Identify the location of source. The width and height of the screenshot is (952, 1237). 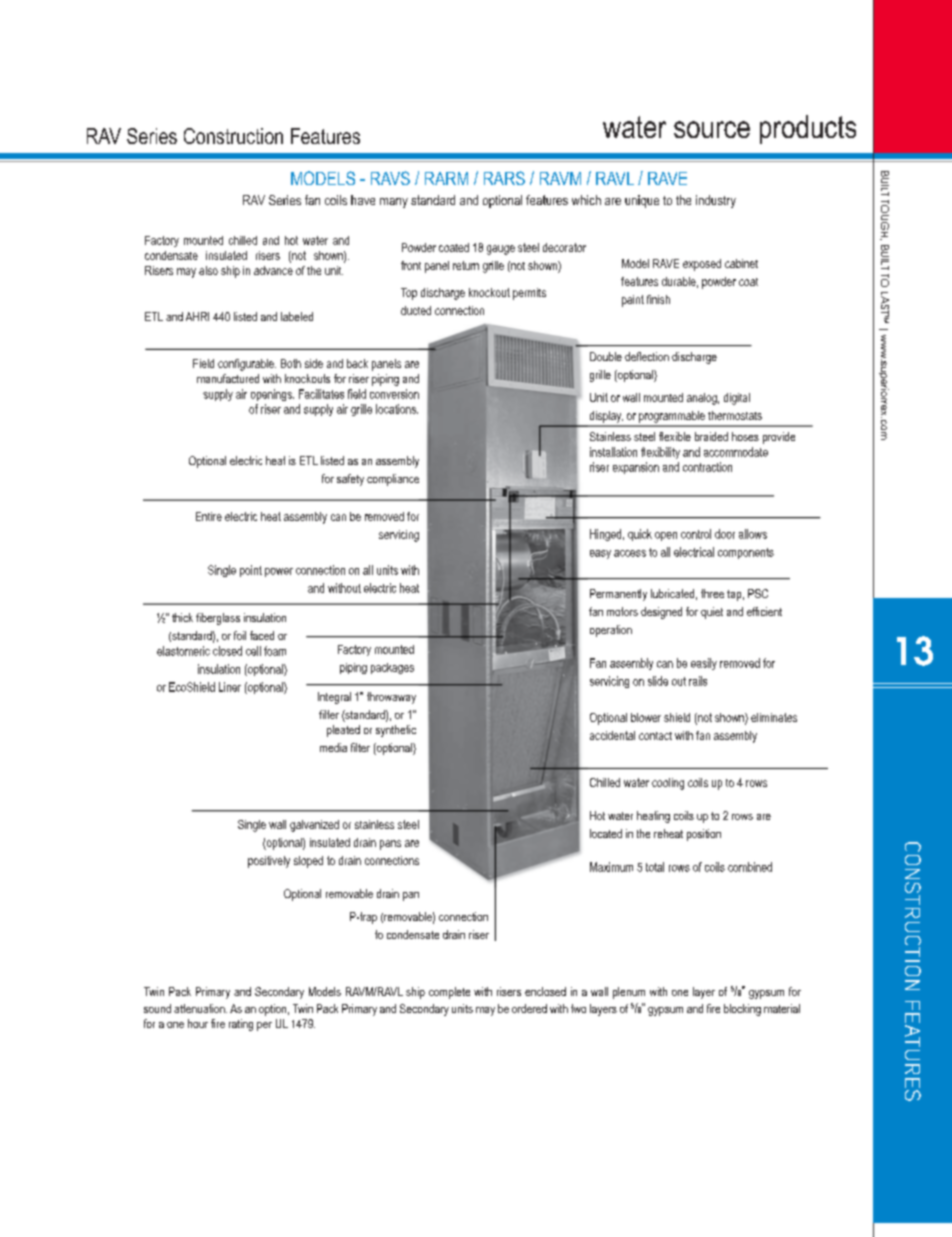
(712, 129).
